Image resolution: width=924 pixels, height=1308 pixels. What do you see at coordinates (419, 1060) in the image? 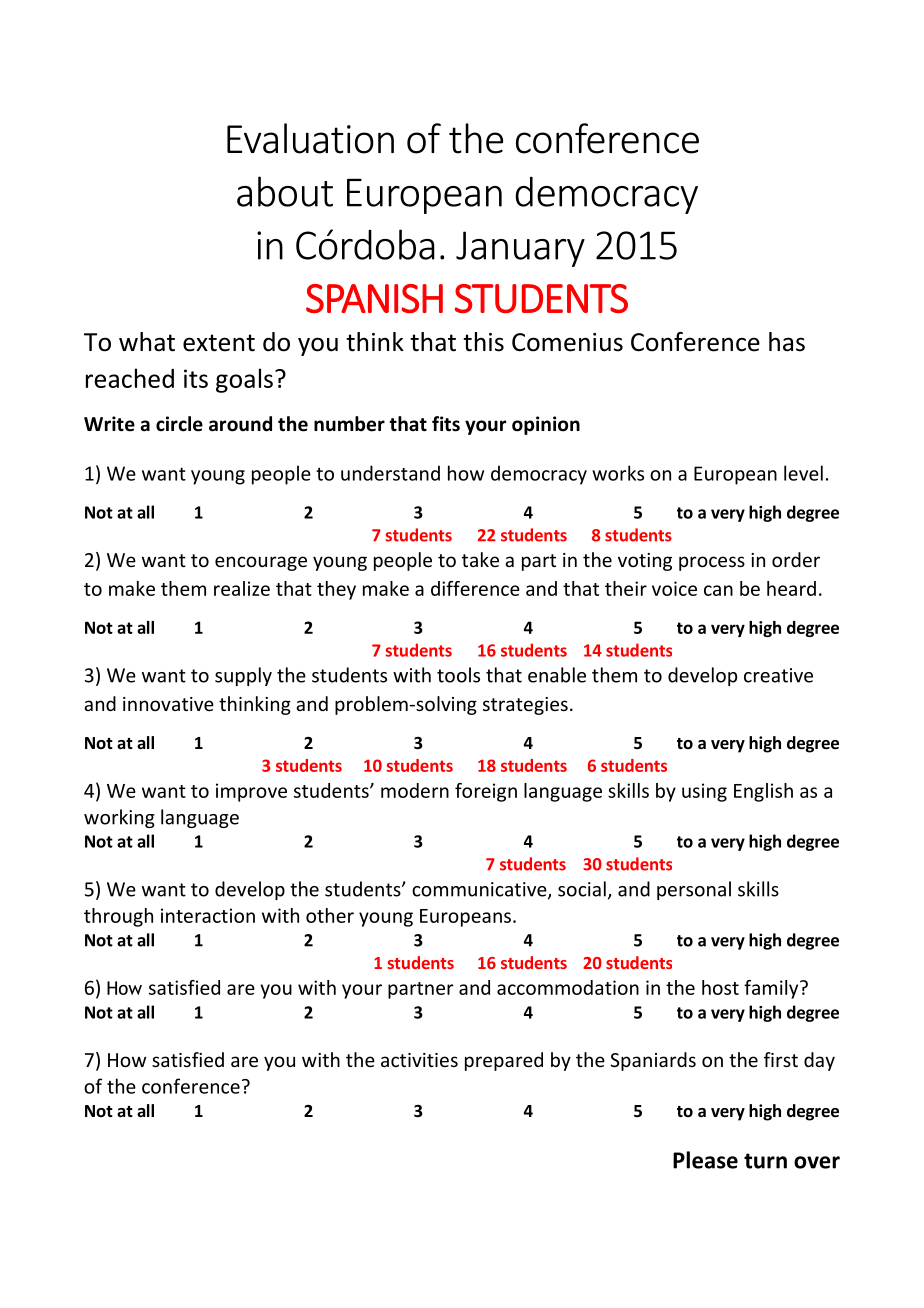
I see `activities` at bounding box center [419, 1060].
